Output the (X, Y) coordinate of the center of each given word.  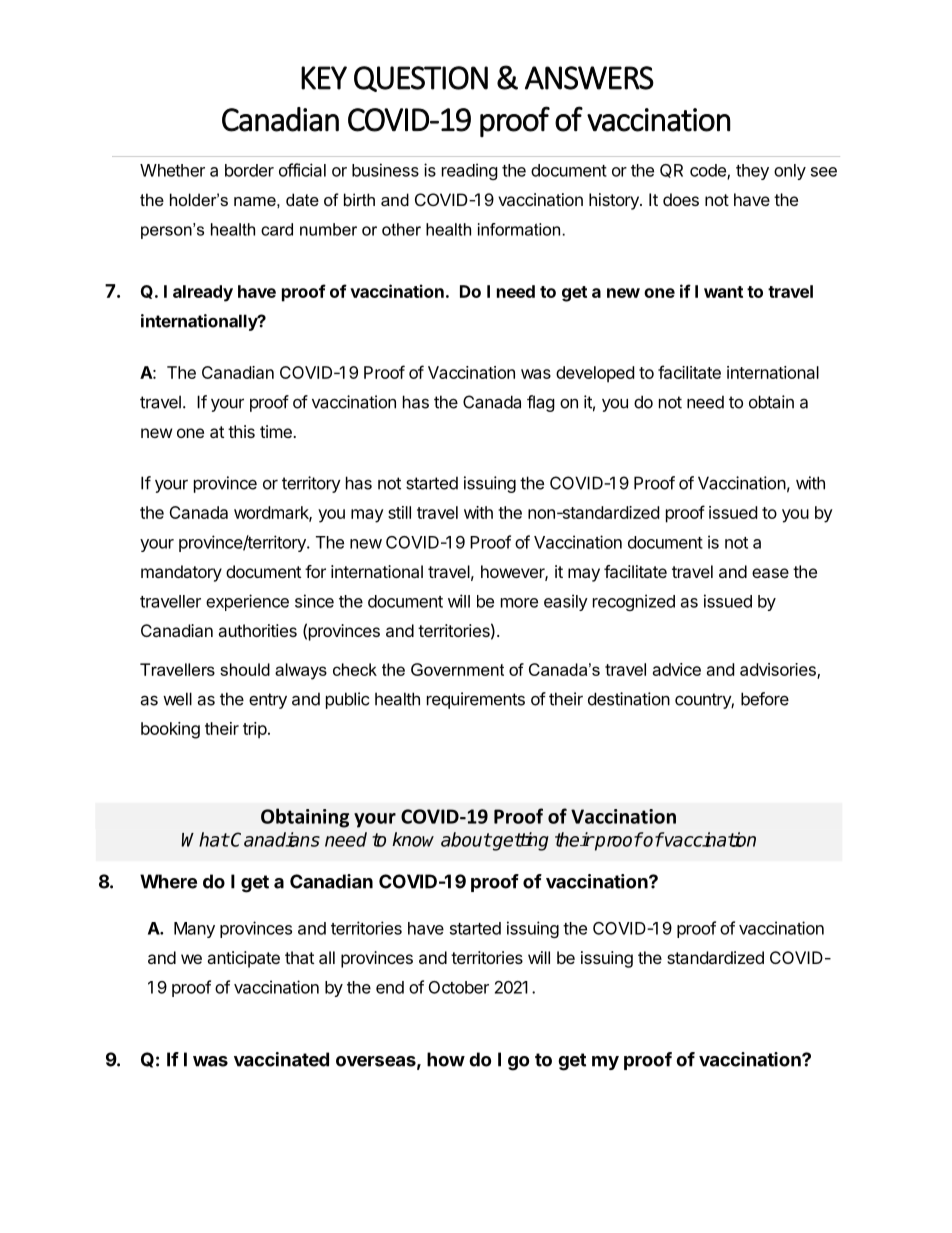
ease (770, 573)
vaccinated (281, 1059)
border (249, 170)
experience (247, 602)
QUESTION (421, 79)
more (519, 603)
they (752, 172)
